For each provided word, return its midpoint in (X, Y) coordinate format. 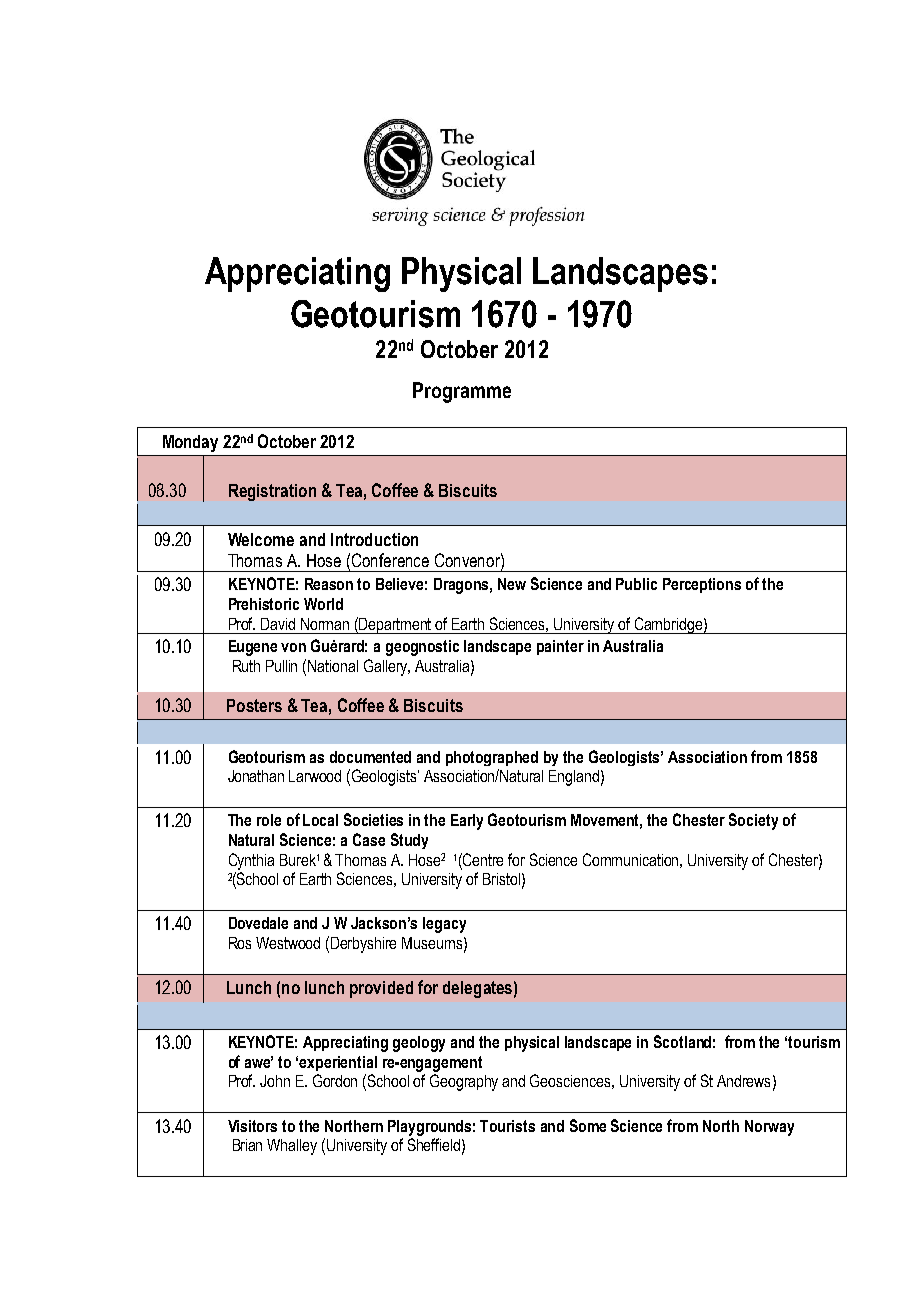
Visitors (252, 1126)
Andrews (743, 1081)
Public (636, 584)
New (512, 584)
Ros (240, 943)
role (269, 820)
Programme (462, 392)
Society (753, 821)
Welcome (261, 539)
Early (467, 822)
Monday (190, 443)
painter (560, 647)
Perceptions (702, 585)
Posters (254, 705)
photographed (492, 758)
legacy (444, 925)
